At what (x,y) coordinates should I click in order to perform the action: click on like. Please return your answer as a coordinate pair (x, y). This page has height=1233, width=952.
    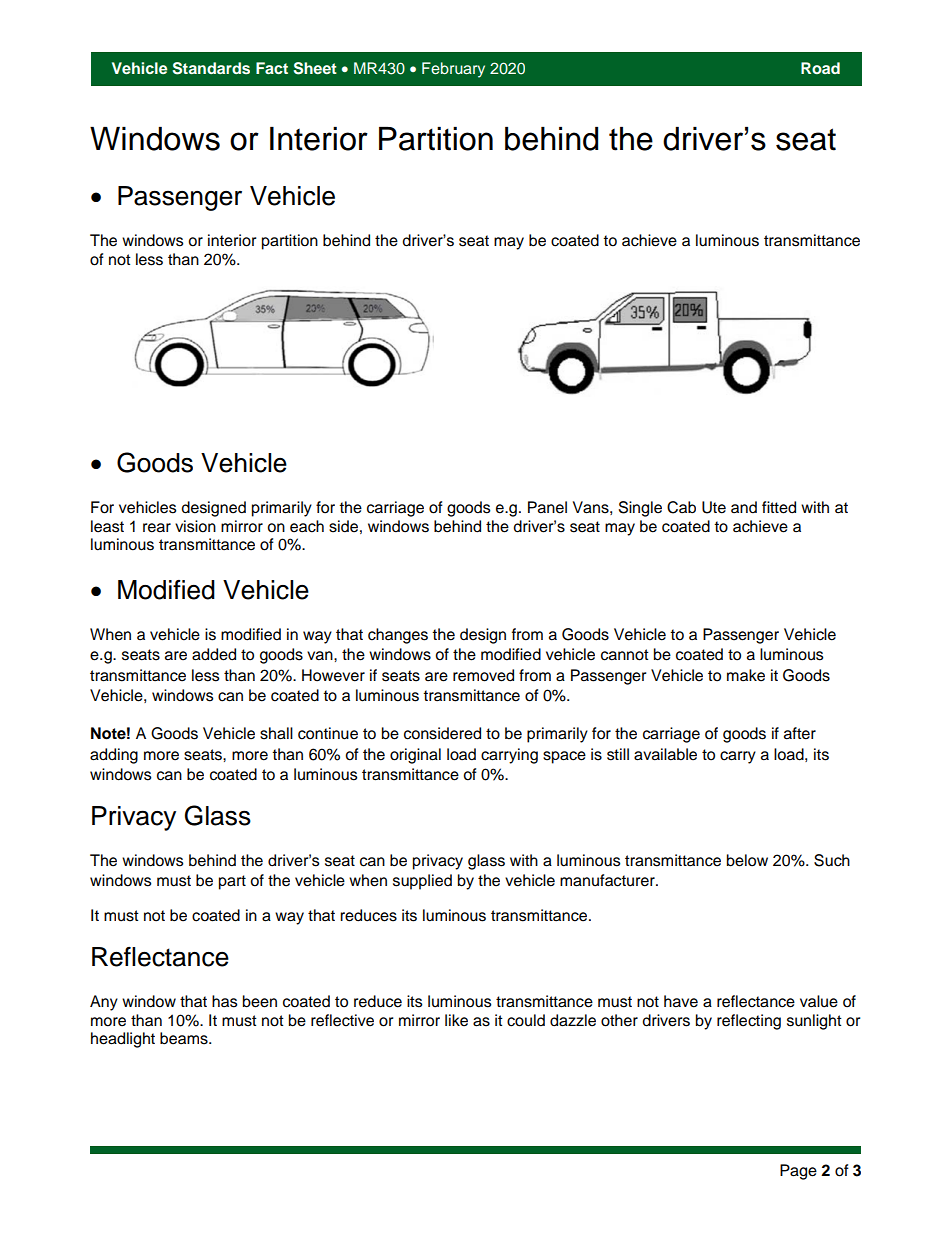
    Looking at the image, I should click on (456, 1020).
